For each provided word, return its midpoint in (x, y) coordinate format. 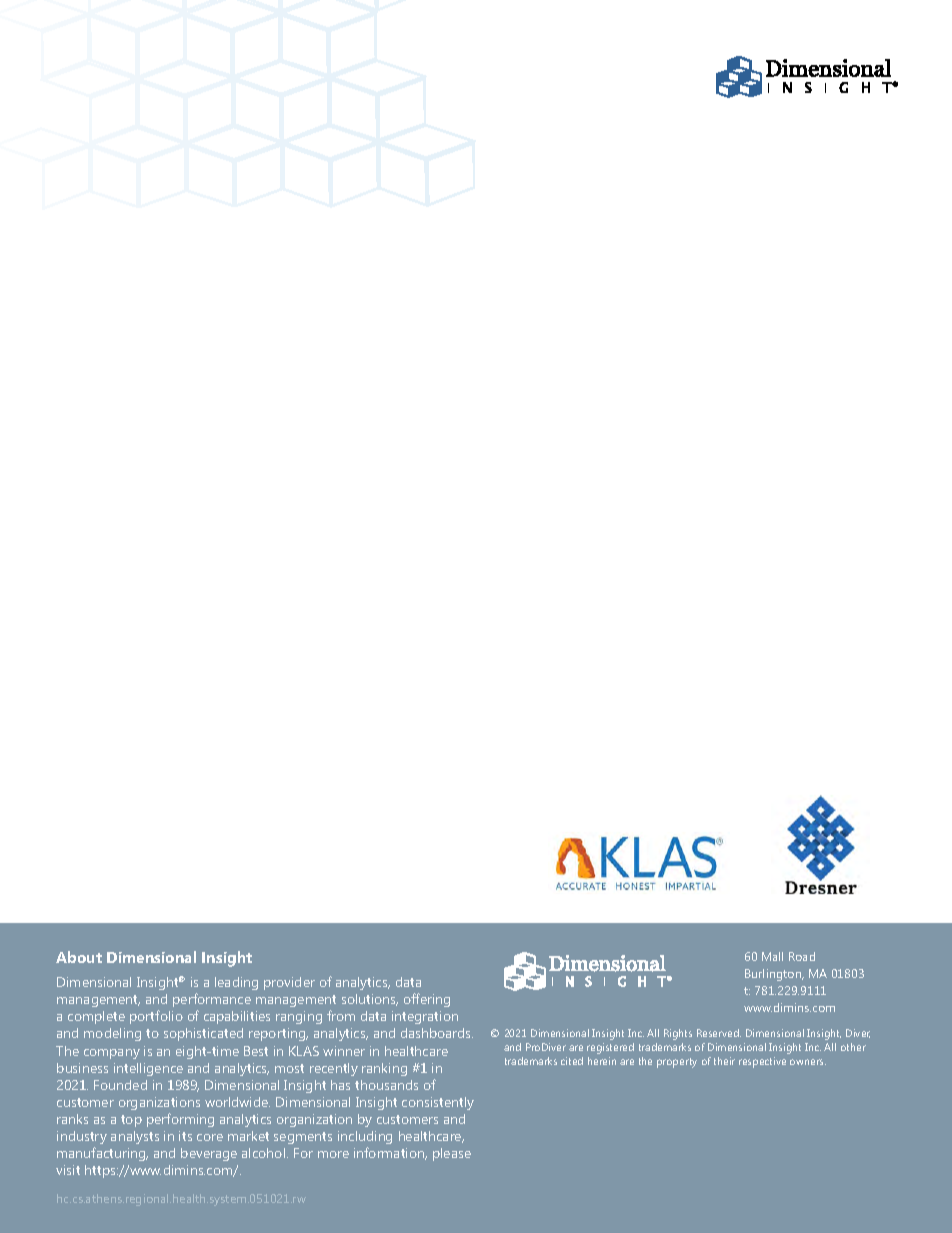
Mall (772, 956)
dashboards (437, 1033)
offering (427, 1000)
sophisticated (203, 1034)
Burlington (774, 975)
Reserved (719, 1033)
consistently (438, 1103)
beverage (209, 1154)
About (79, 957)
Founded (120, 1085)
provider (289, 983)
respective (762, 1062)
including (365, 1137)
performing (180, 1120)
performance (212, 1000)
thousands (386, 1085)
